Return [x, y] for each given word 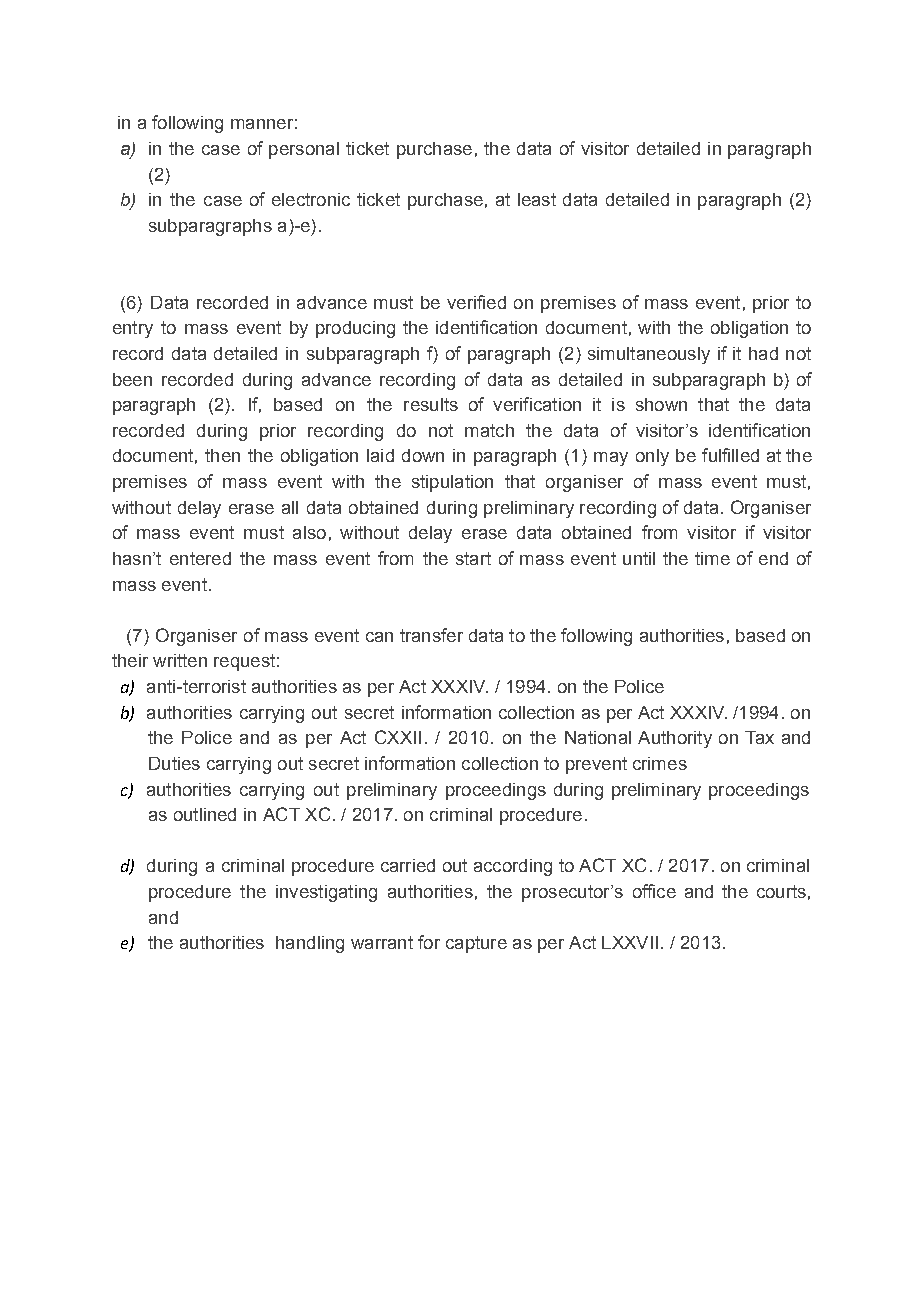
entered [200, 558]
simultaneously [649, 355]
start [473, 558]
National [598, 737]
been [132, 379]
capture [476, 944]
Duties [174, 763]
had [763, 353]
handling [310, 944]
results [431, 404]
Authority [675, 739]
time [712, 558]
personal [304, 150]
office [654, 891]
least [537, 199]
